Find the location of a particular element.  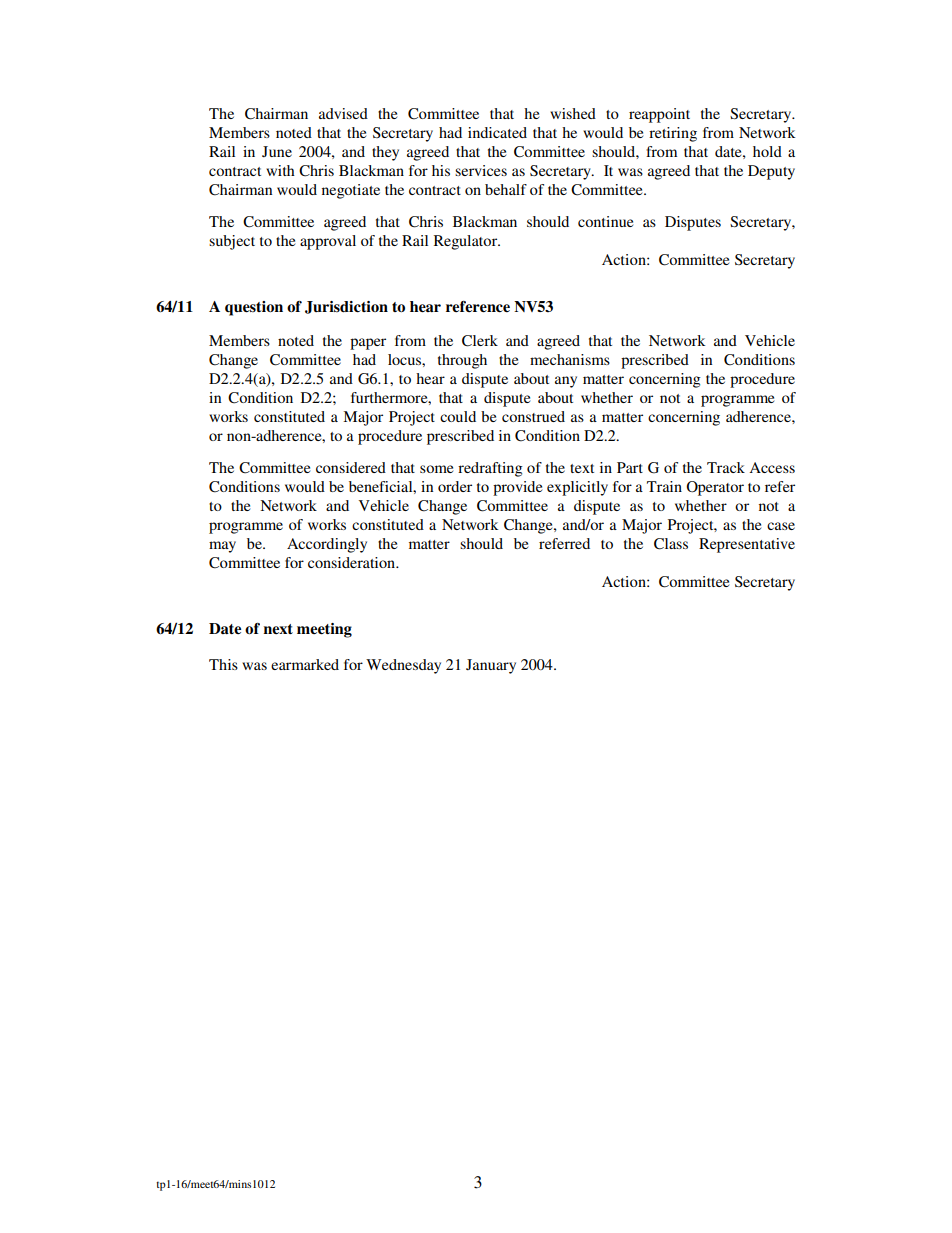

indicated is located at coordinates (497, 132).
